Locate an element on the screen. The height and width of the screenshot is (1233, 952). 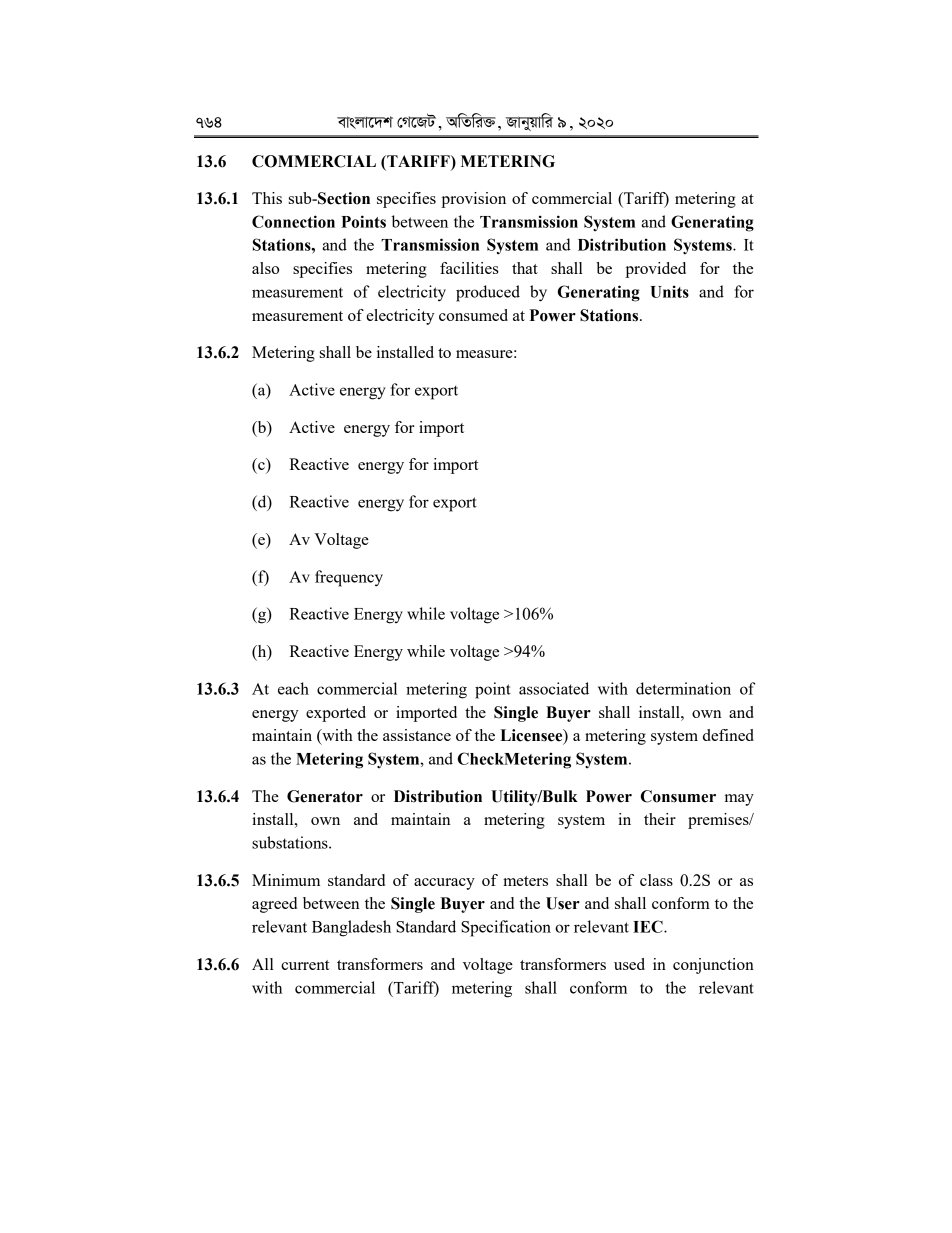
provision is located at coordinates (473, 200).
